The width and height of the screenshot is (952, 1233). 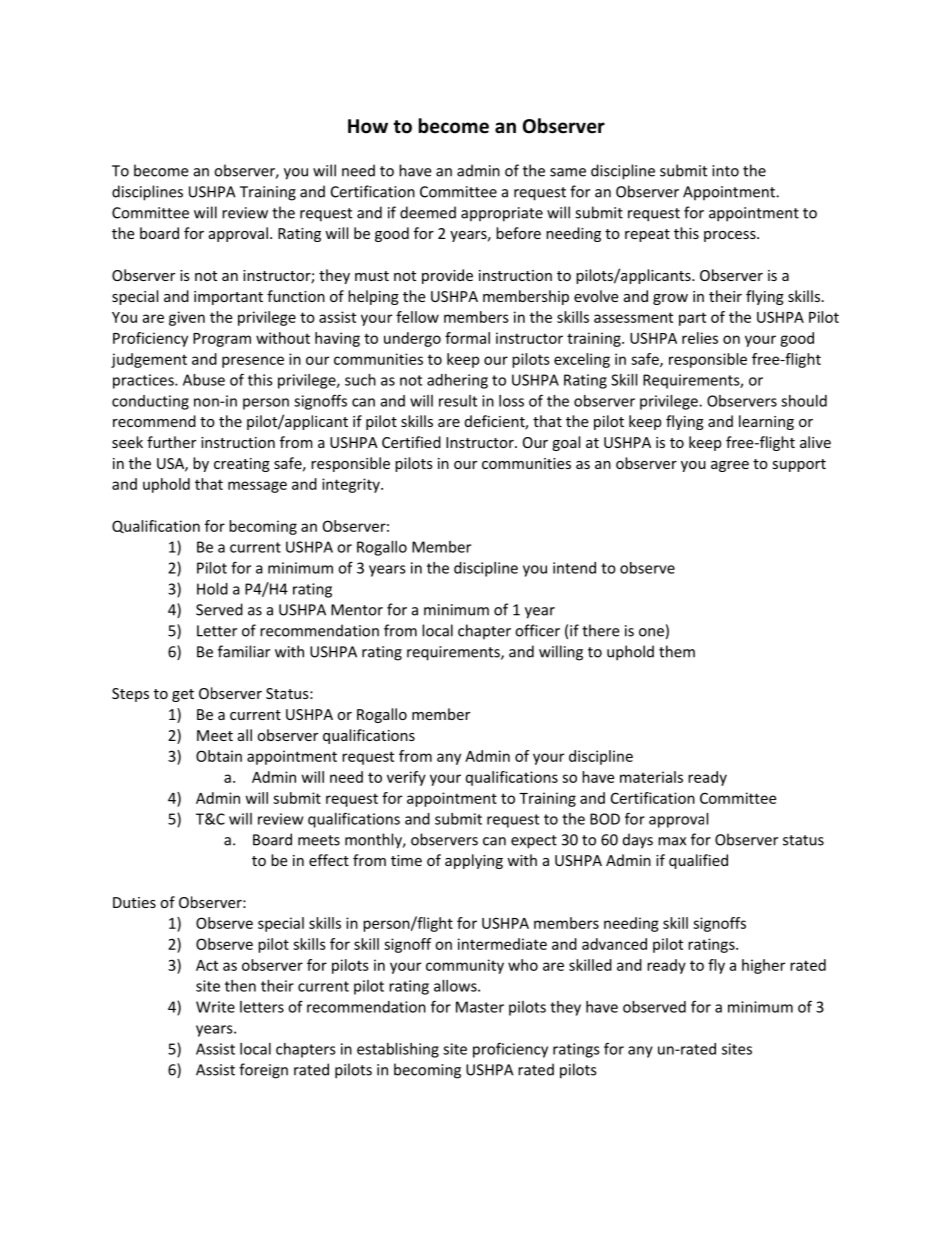 I want to click on officer, so click(x=537, y=630).
